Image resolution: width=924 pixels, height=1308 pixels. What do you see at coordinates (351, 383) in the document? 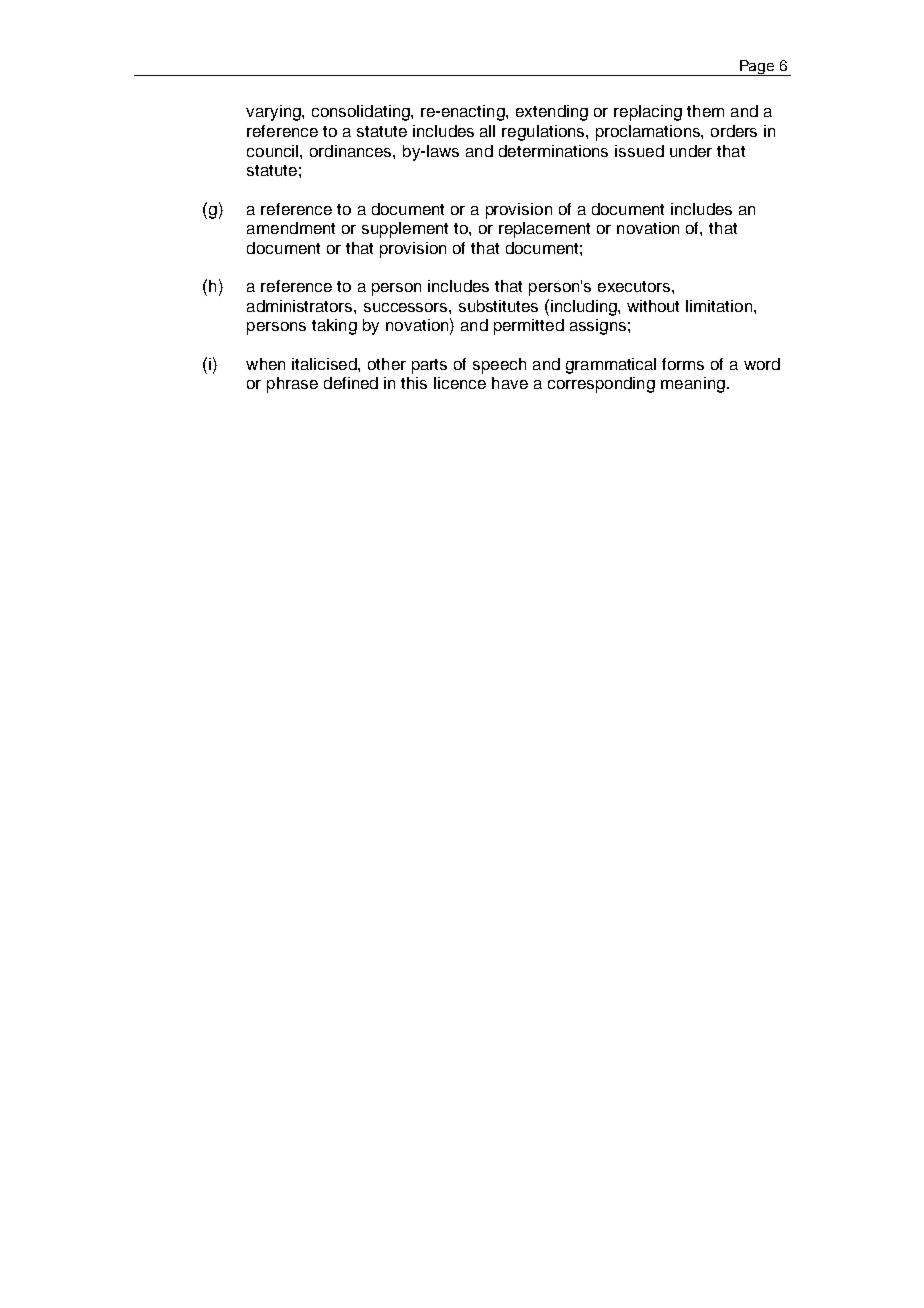
I see `defined` at bounding box center [351, 383].
